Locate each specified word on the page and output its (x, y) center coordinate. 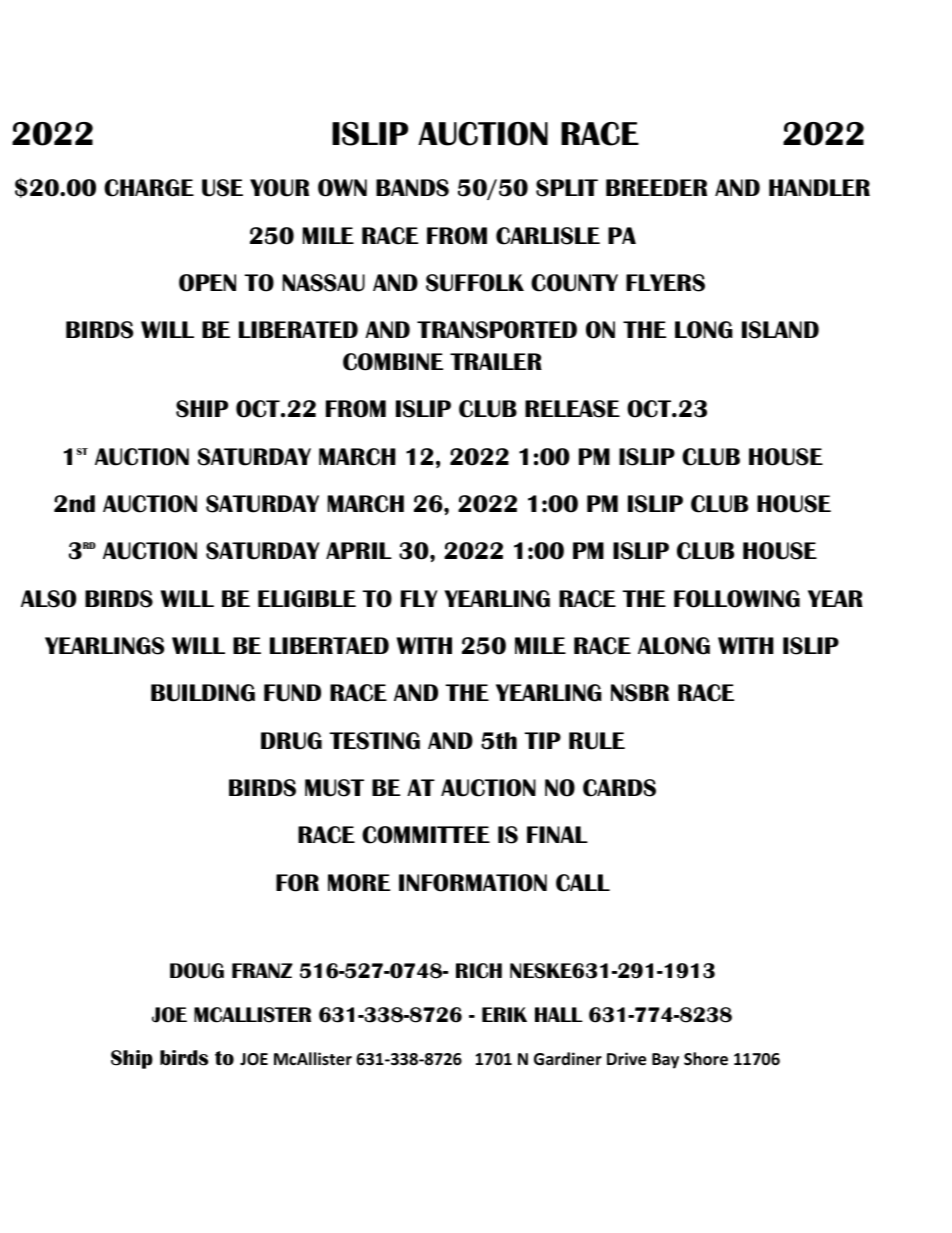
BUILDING (203, 693)
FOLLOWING (737, 599)
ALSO (48, 599)
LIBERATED (298, 329)
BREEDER (656, 187)
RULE (597, 741)
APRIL (359, 550)
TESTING (374, 741)
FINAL (557, 834)
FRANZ (262, 970)
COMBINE (393, 362)
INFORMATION (473, 883)
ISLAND (780, 330)
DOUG (197, 971)
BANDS (412, 188)
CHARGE (149, 188)
